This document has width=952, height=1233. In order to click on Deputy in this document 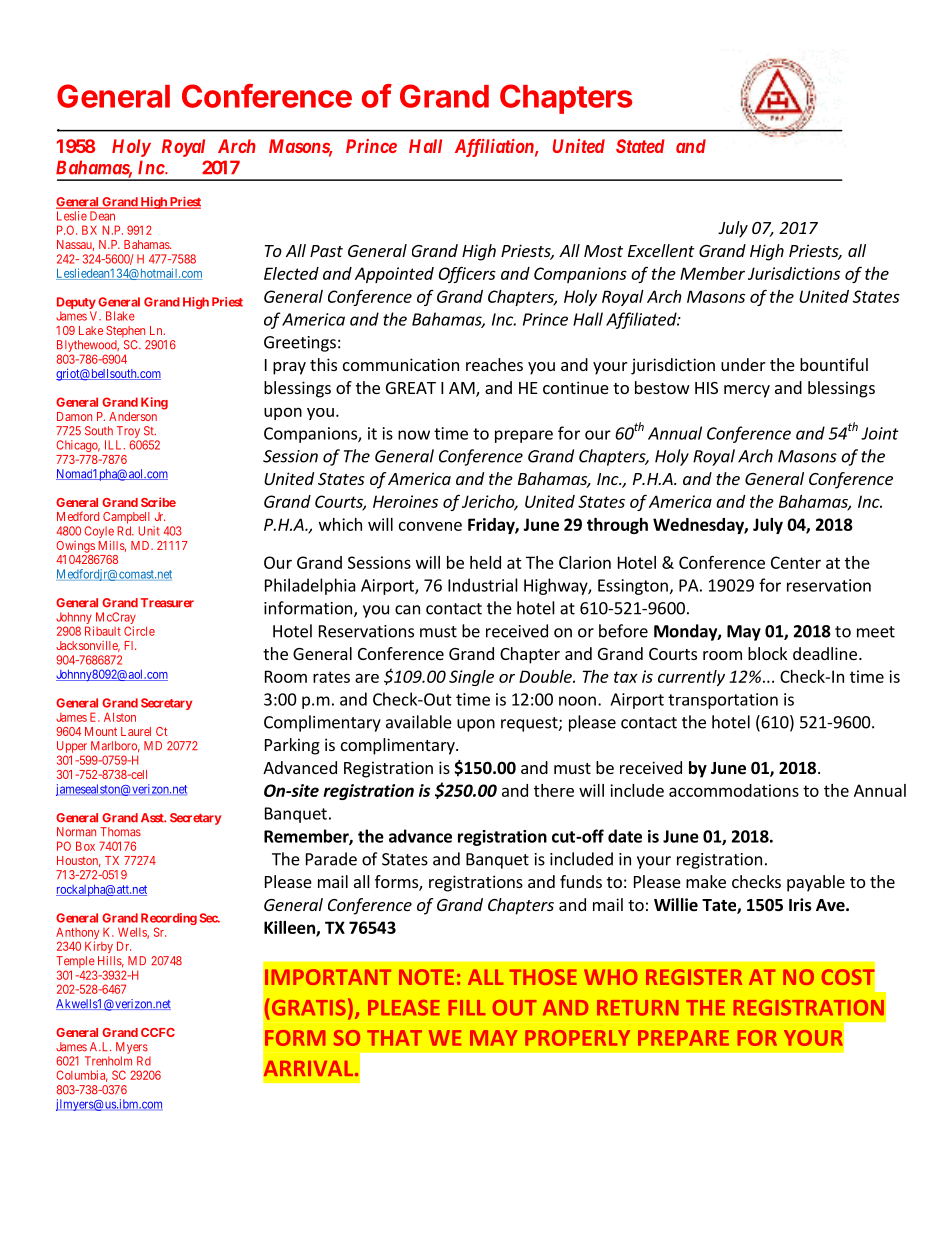, I will do `click(76, 303)`.
